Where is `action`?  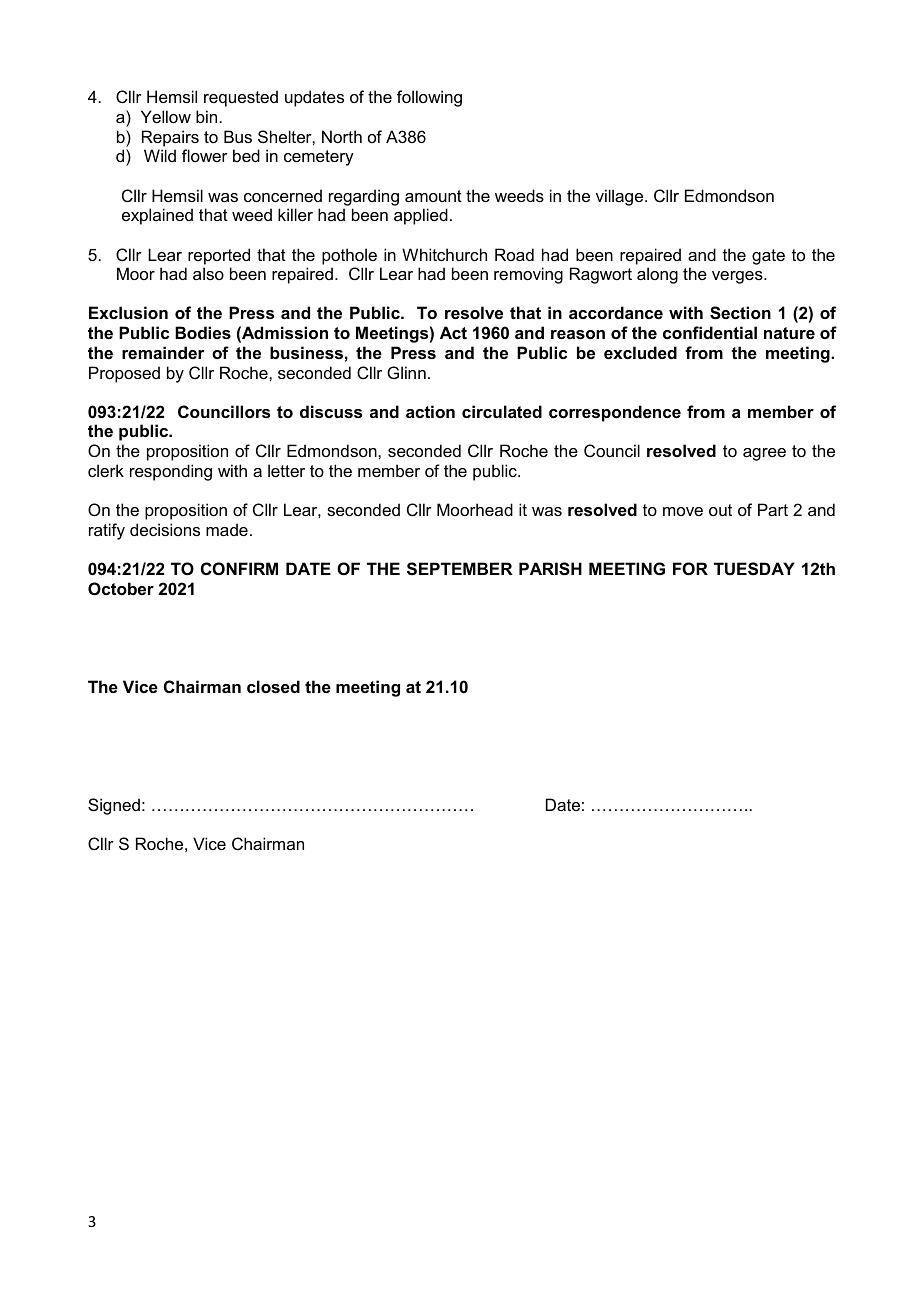
action is located at coordinates (430, 411).
